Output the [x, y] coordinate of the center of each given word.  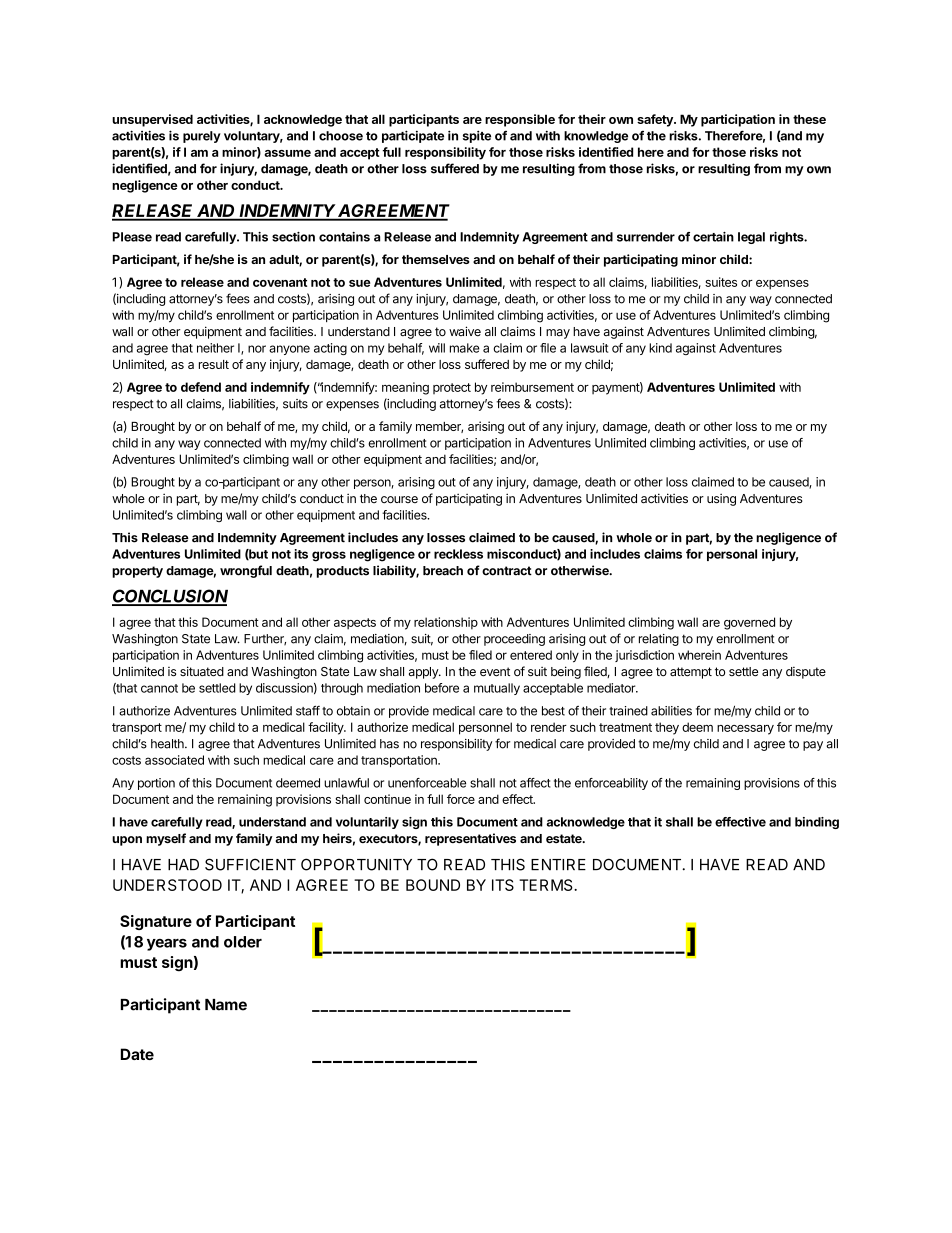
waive [465, 331]
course [399, 499]
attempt [691, 673]
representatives [470, 839]
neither [215, 348]
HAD [183, 864]
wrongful [246, 571]
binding [817, 823]
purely [202, 137]
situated [202, 671]
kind [660, 348]
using [721, 499]
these [809, 119]
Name [226, 1005]
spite [477, 136]
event [495, 672]
